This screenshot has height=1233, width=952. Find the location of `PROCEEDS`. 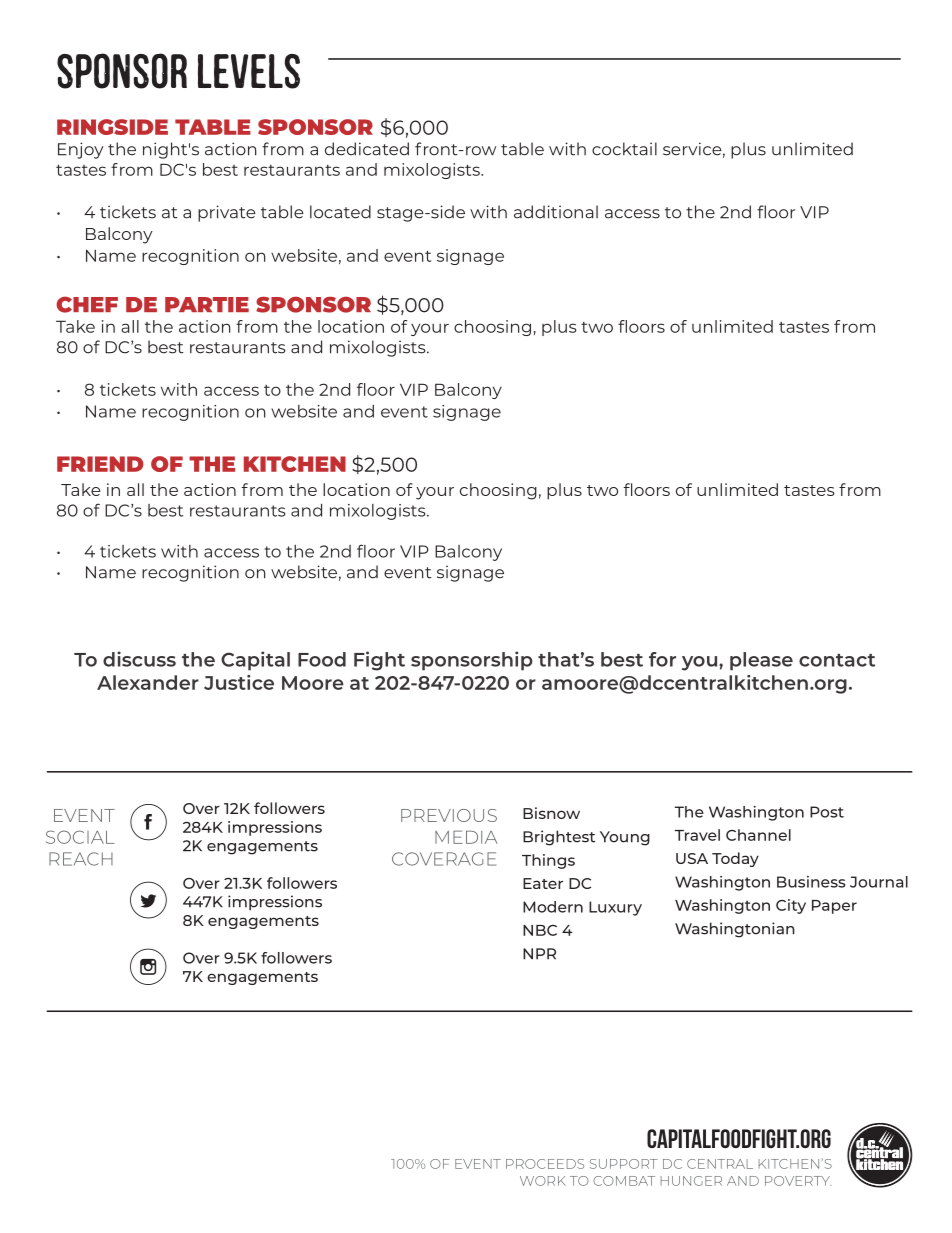

PROCEEDS is located at coordinates (545, 1164).
